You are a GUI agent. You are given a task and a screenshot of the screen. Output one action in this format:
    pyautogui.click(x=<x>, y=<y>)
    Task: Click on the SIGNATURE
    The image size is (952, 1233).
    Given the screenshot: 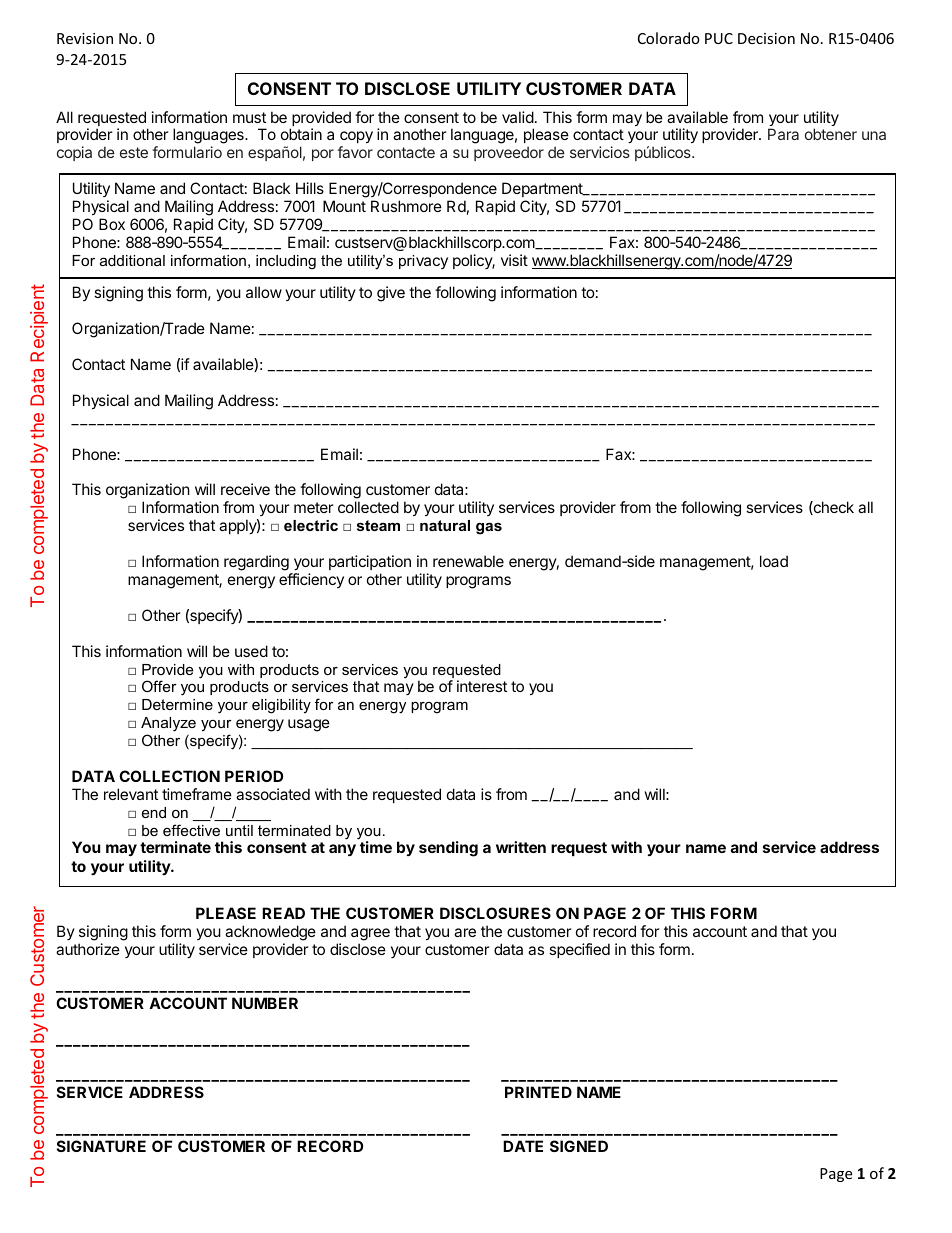 What is the action you would take?
    pyautogui.click(x=101, y=1146)
